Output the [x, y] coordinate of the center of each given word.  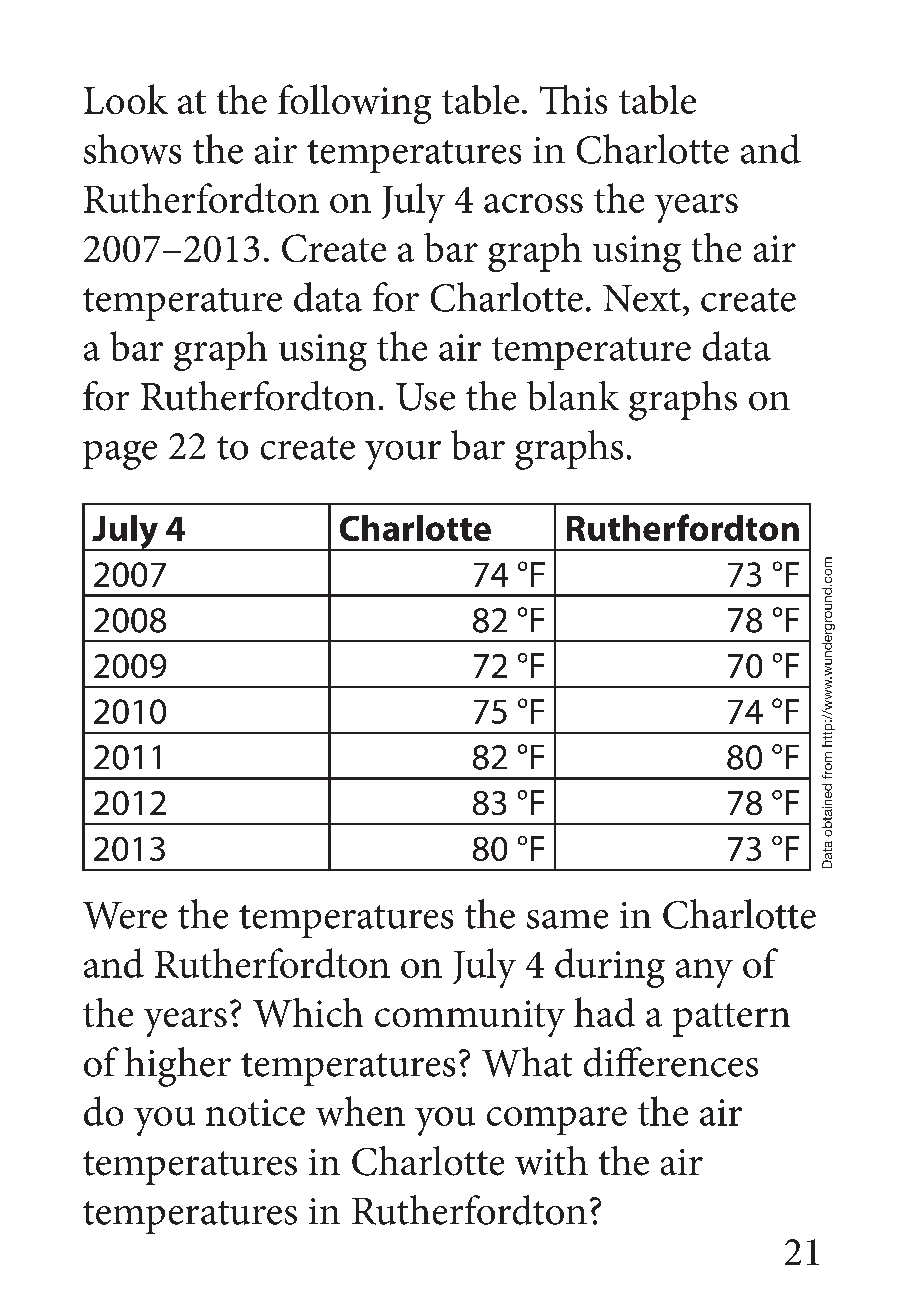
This [573, 99]
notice [255, 1112]
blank [573, 396]
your [403, 455]
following [354, 104]
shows [132, 149]
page [120, 455]
